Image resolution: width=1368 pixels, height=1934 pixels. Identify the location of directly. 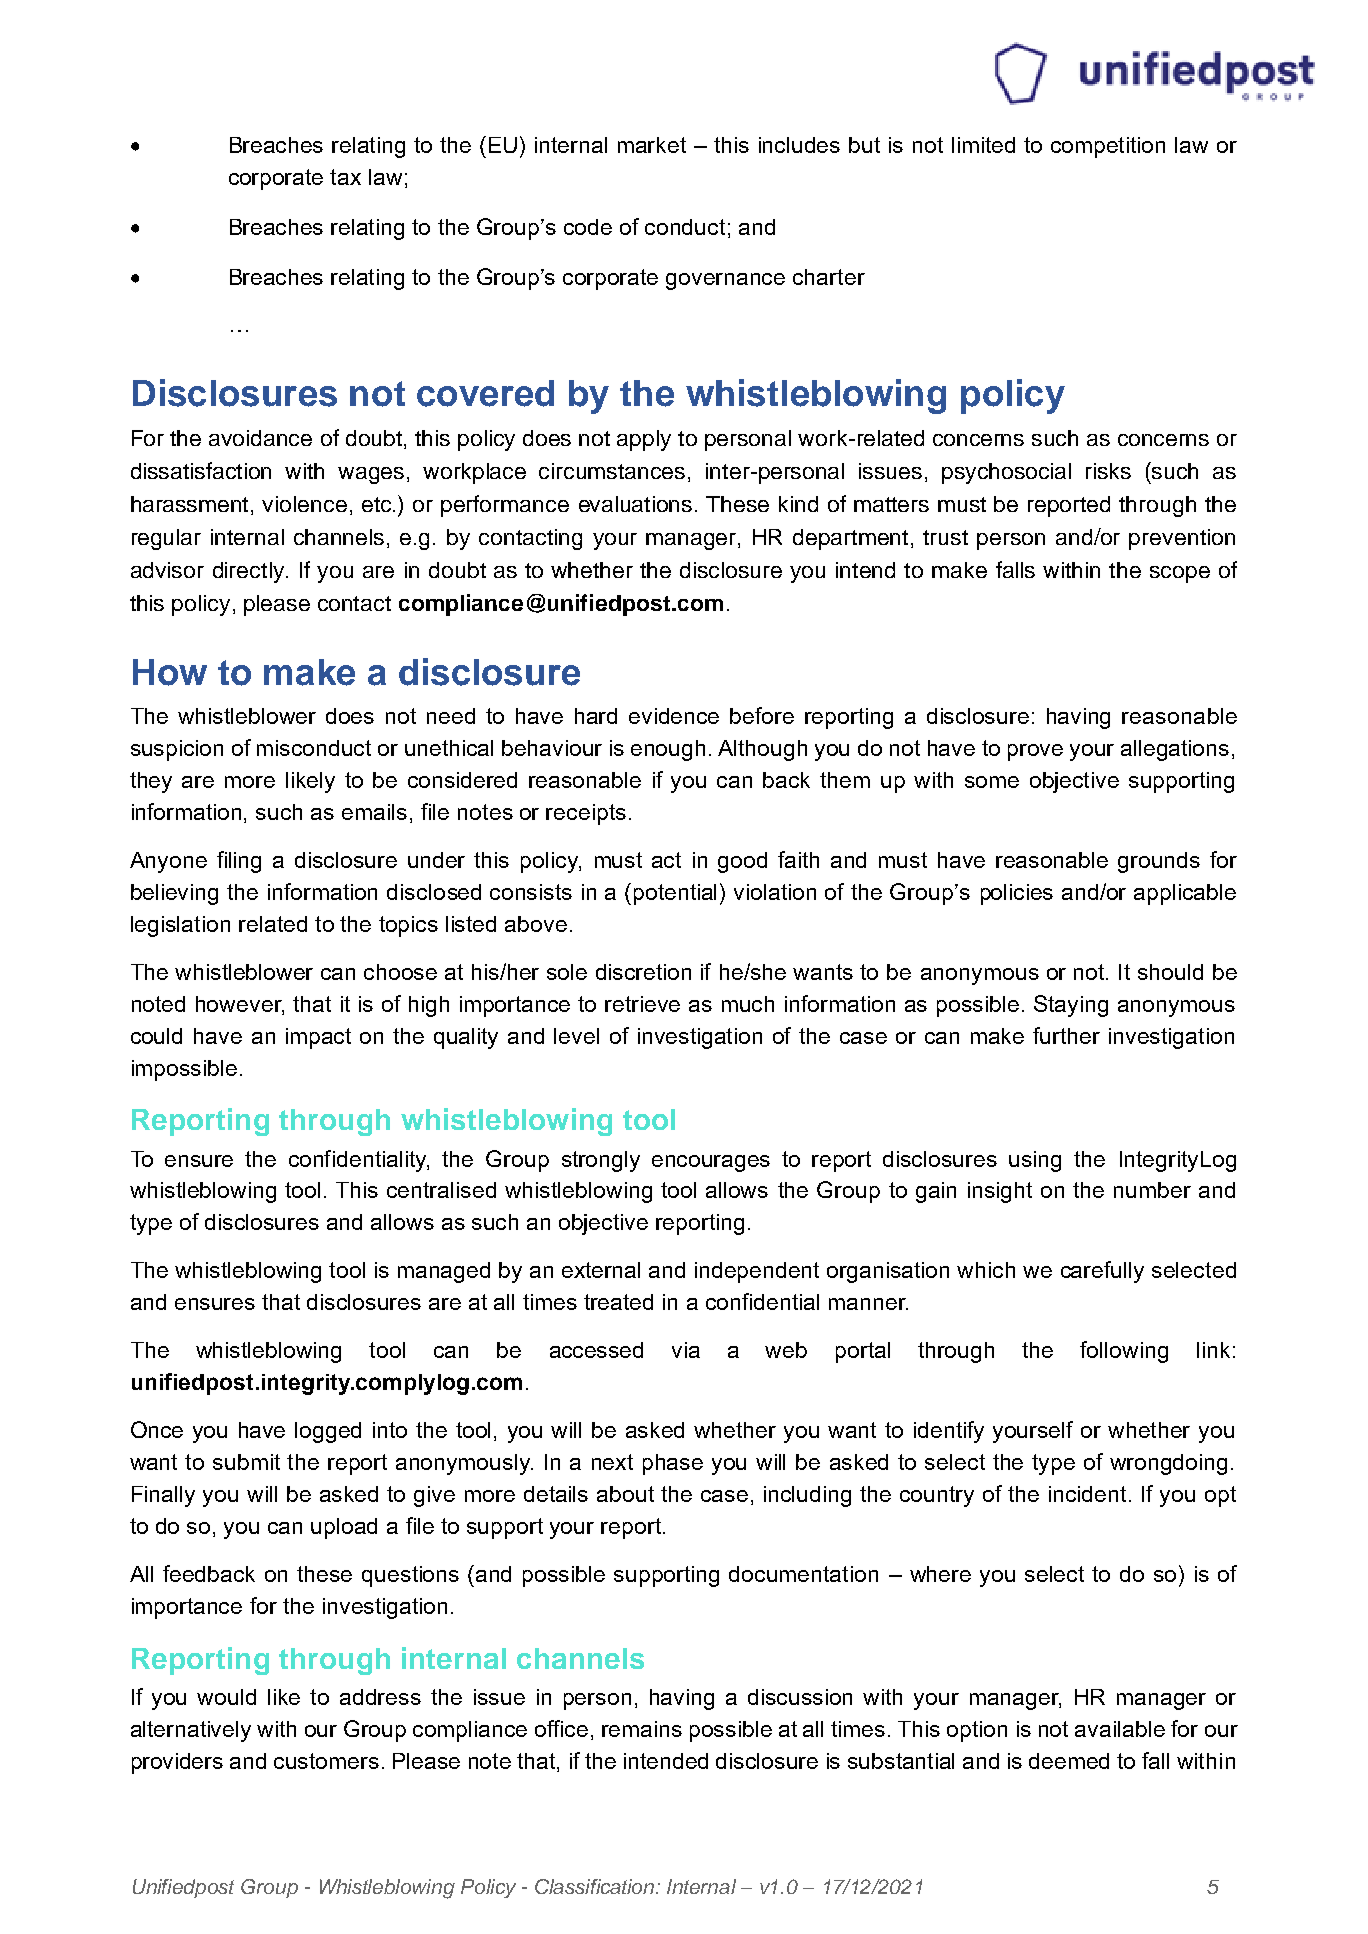
(248, 572).
